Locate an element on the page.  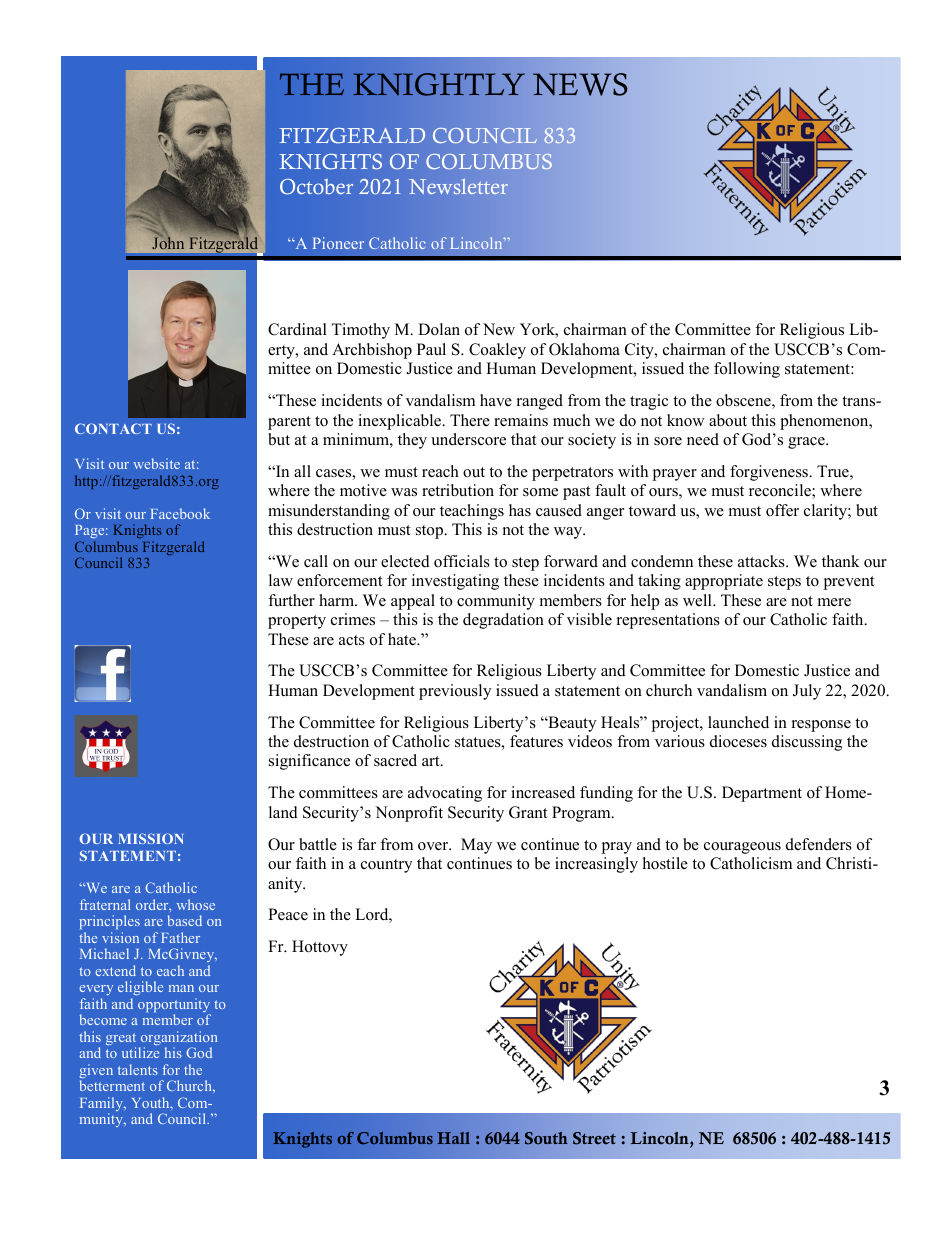
talents is located at coordinates (138, 1069).
